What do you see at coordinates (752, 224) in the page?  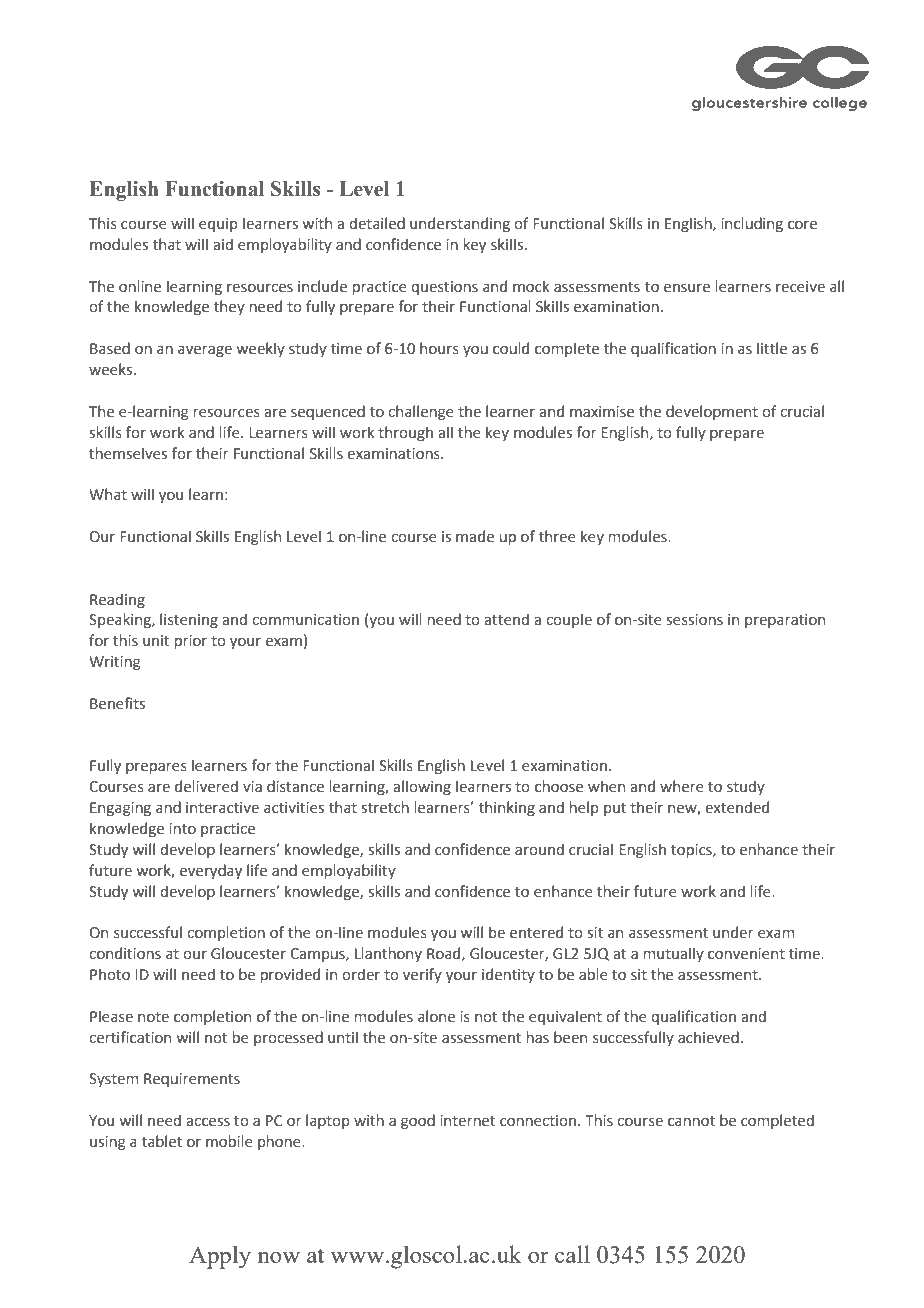 I see `including` at bounding box center [752, 224].
